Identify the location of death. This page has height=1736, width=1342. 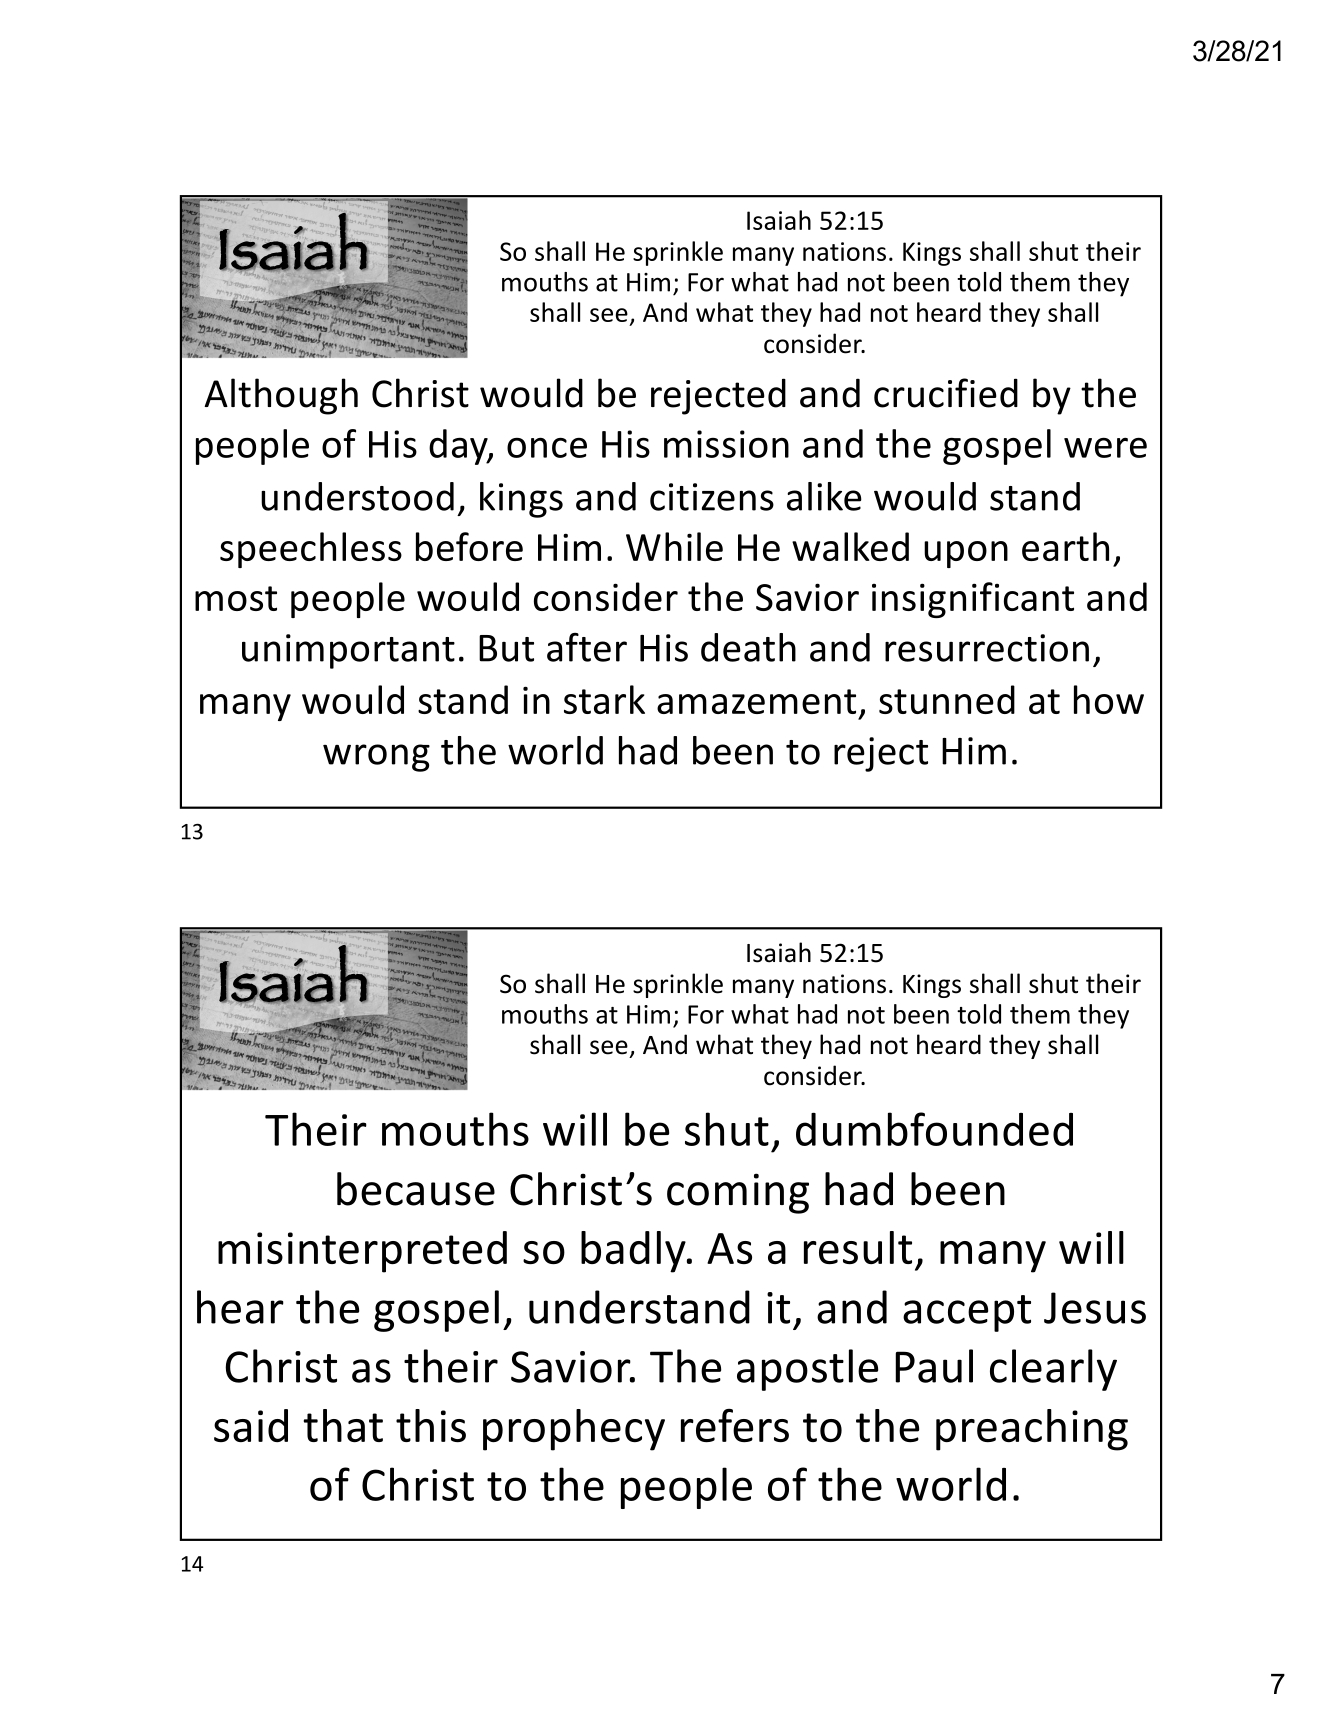
(748, 647).
